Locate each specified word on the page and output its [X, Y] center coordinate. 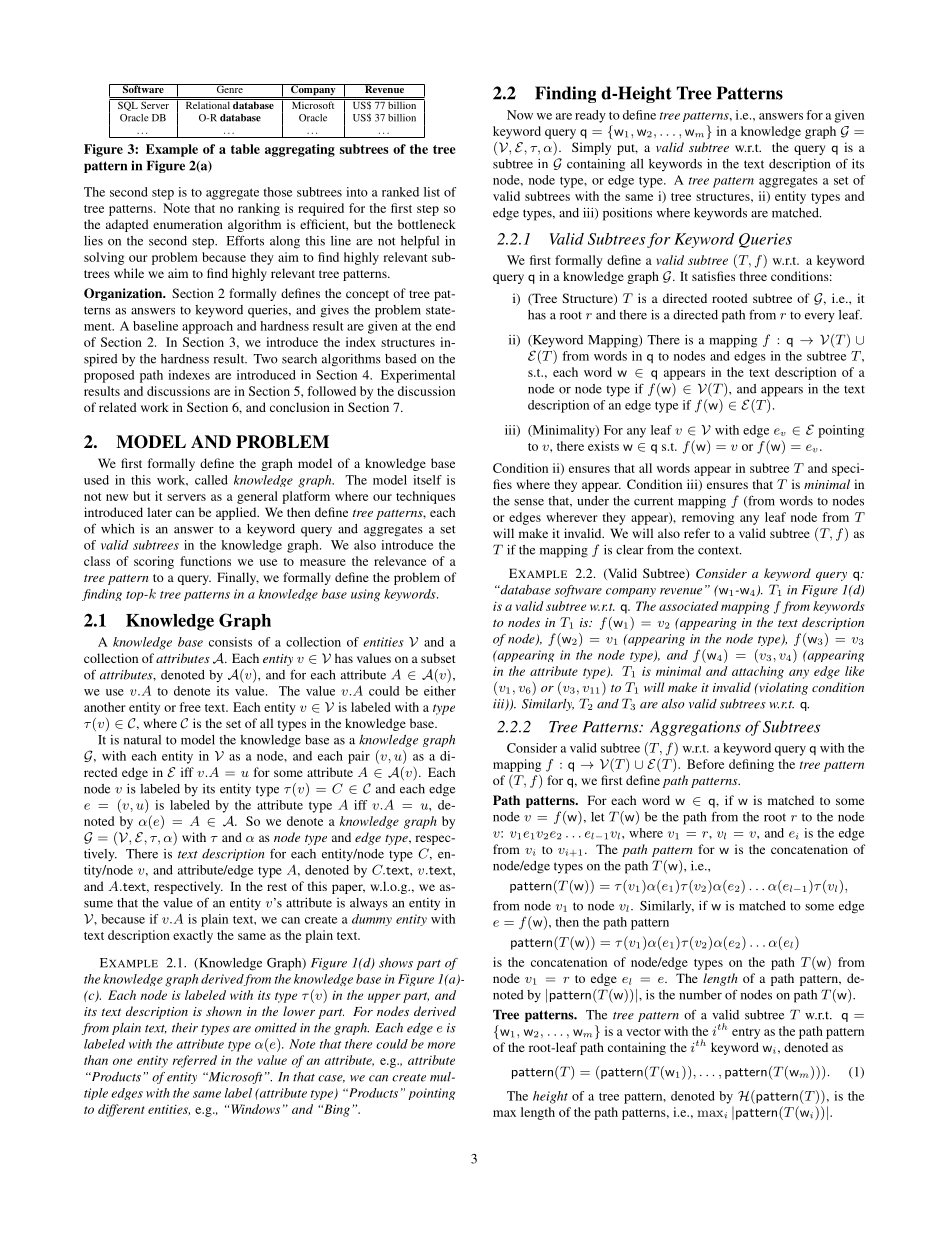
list [432, 192]
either [440, 691]
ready [590, 116]
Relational [207, 104]
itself [427, 480]
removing [708, 518]
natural [142, 740]
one [122, 1061]
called [211, 480]
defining [751, 765]
